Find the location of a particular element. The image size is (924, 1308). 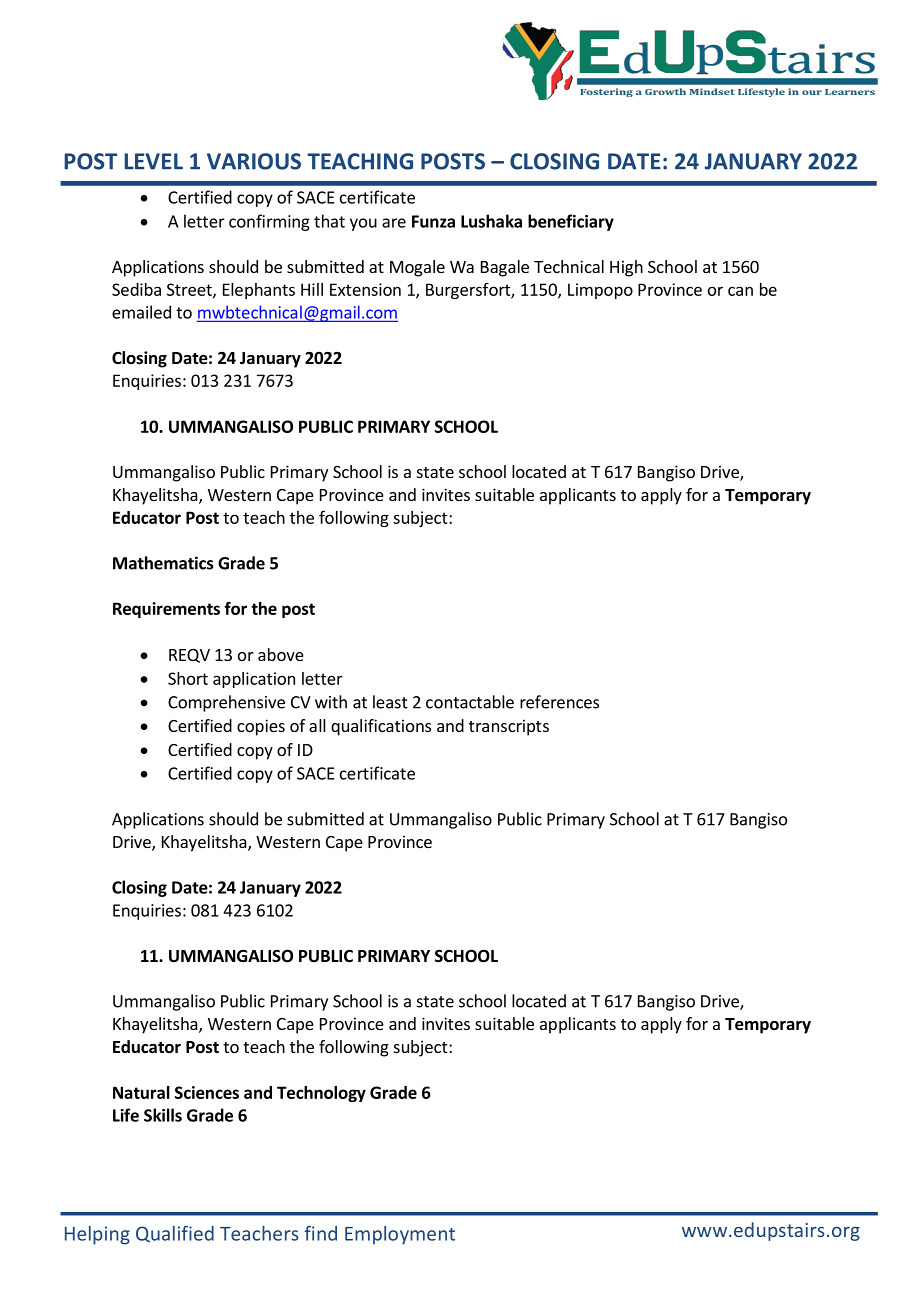

Short is located at coordinates (188, 678).
